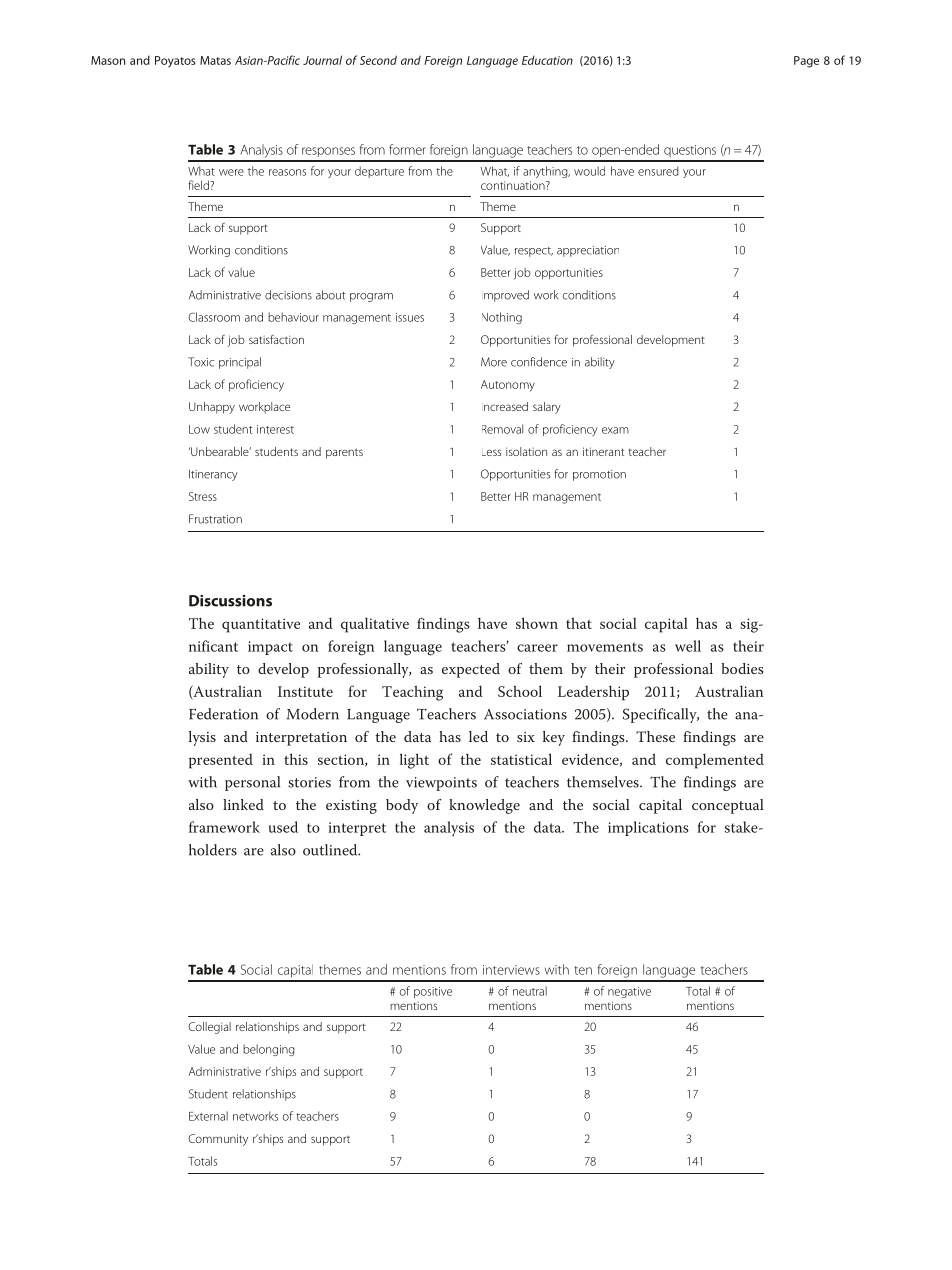  Describe the element at coordinates (407, 149) in the screenshot. I see `former` at that location.
